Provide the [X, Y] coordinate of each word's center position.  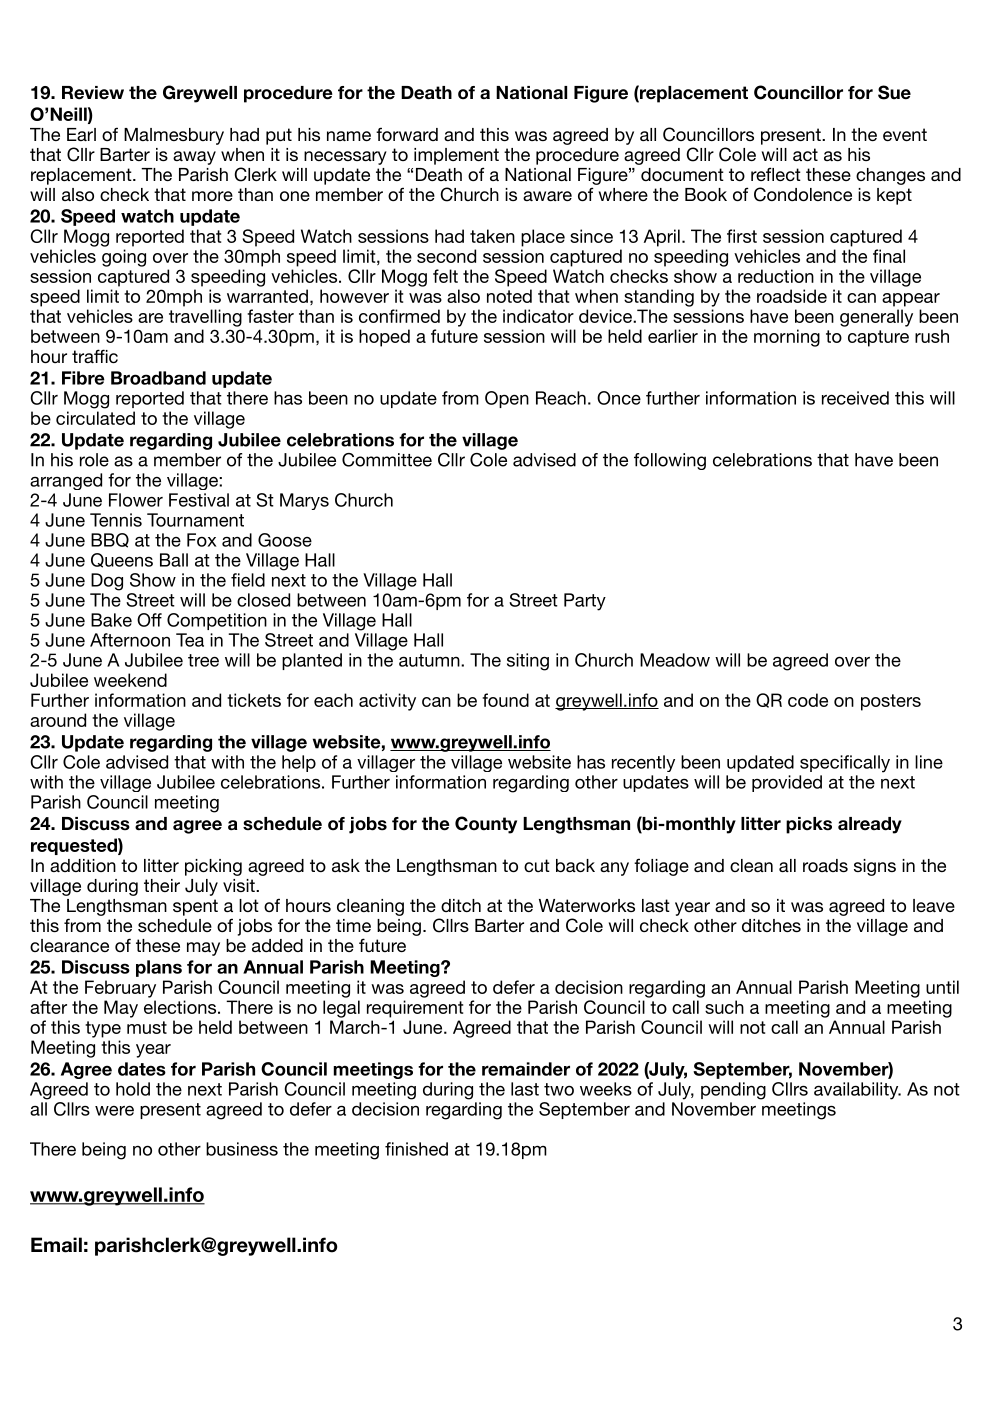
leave [934, 905]
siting [528, 662]
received [855, 398]
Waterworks [587, 905]
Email [56, 1245]
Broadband [158, 378]
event [905, 134]
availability [857, 1091]
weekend [130, 680]
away [194, 158]
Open [507, 399]
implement [456, 156]
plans [159, 968]
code [808, 700]
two [559, 1089]
